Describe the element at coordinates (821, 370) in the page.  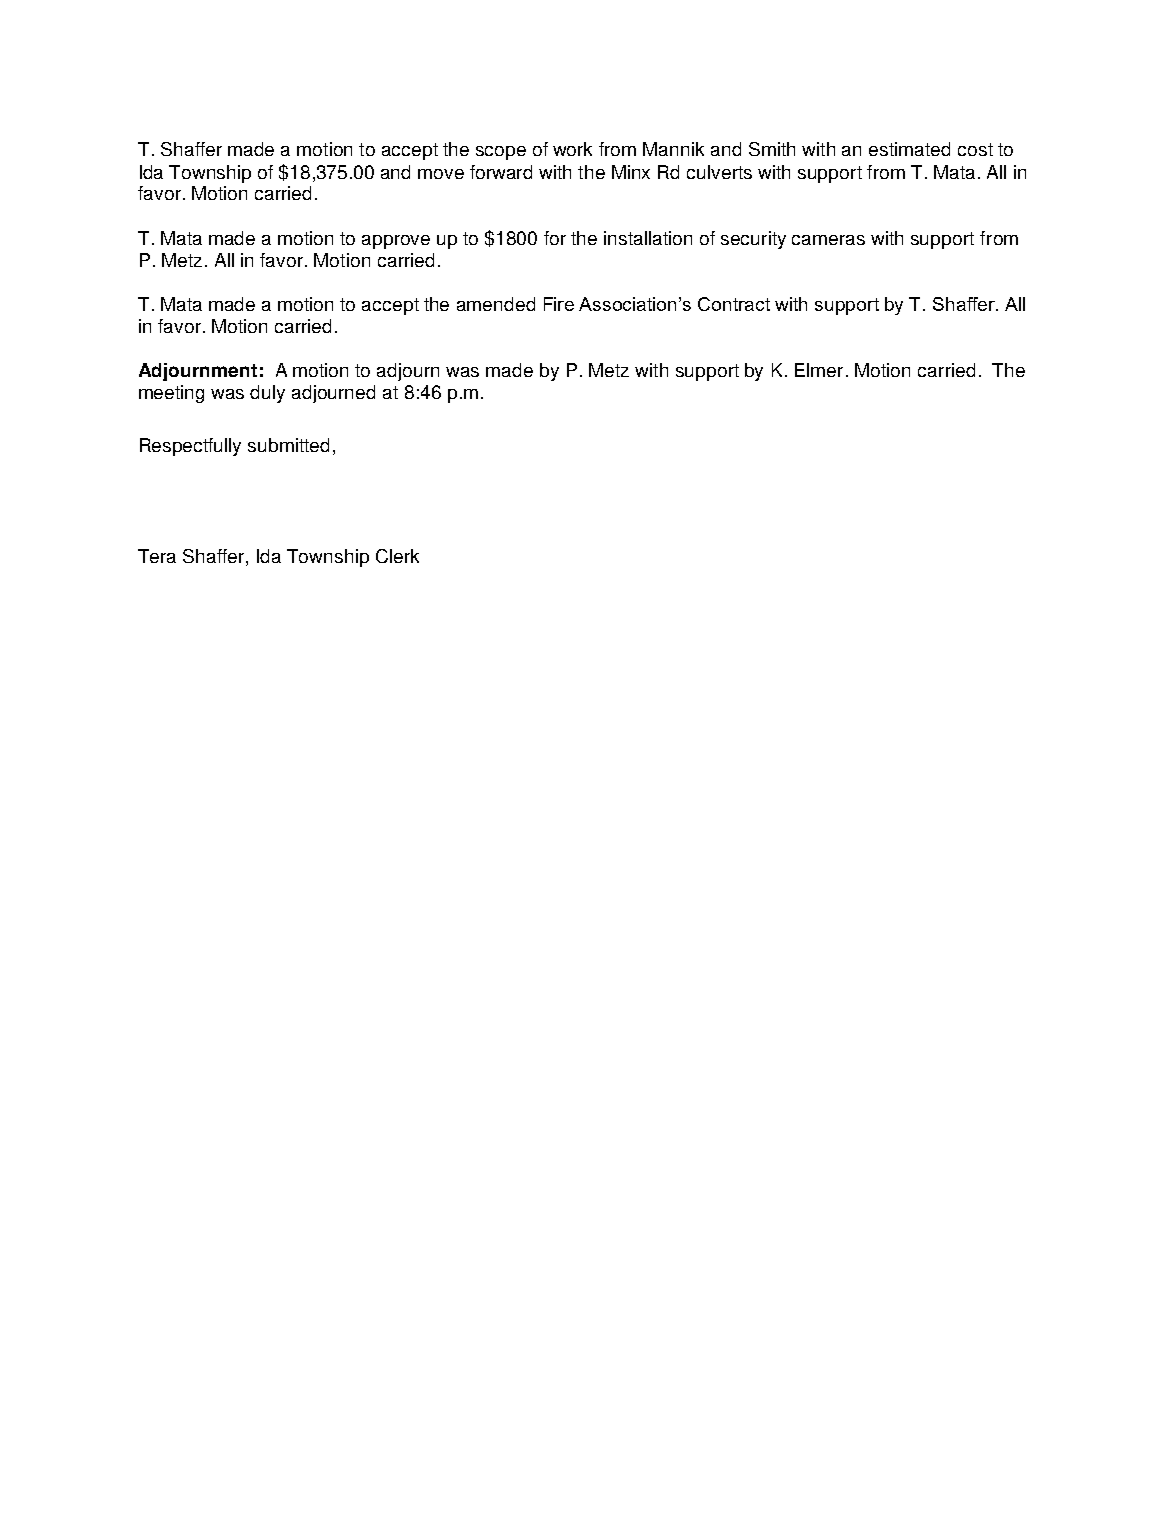
I see `Elmer` at that location.
